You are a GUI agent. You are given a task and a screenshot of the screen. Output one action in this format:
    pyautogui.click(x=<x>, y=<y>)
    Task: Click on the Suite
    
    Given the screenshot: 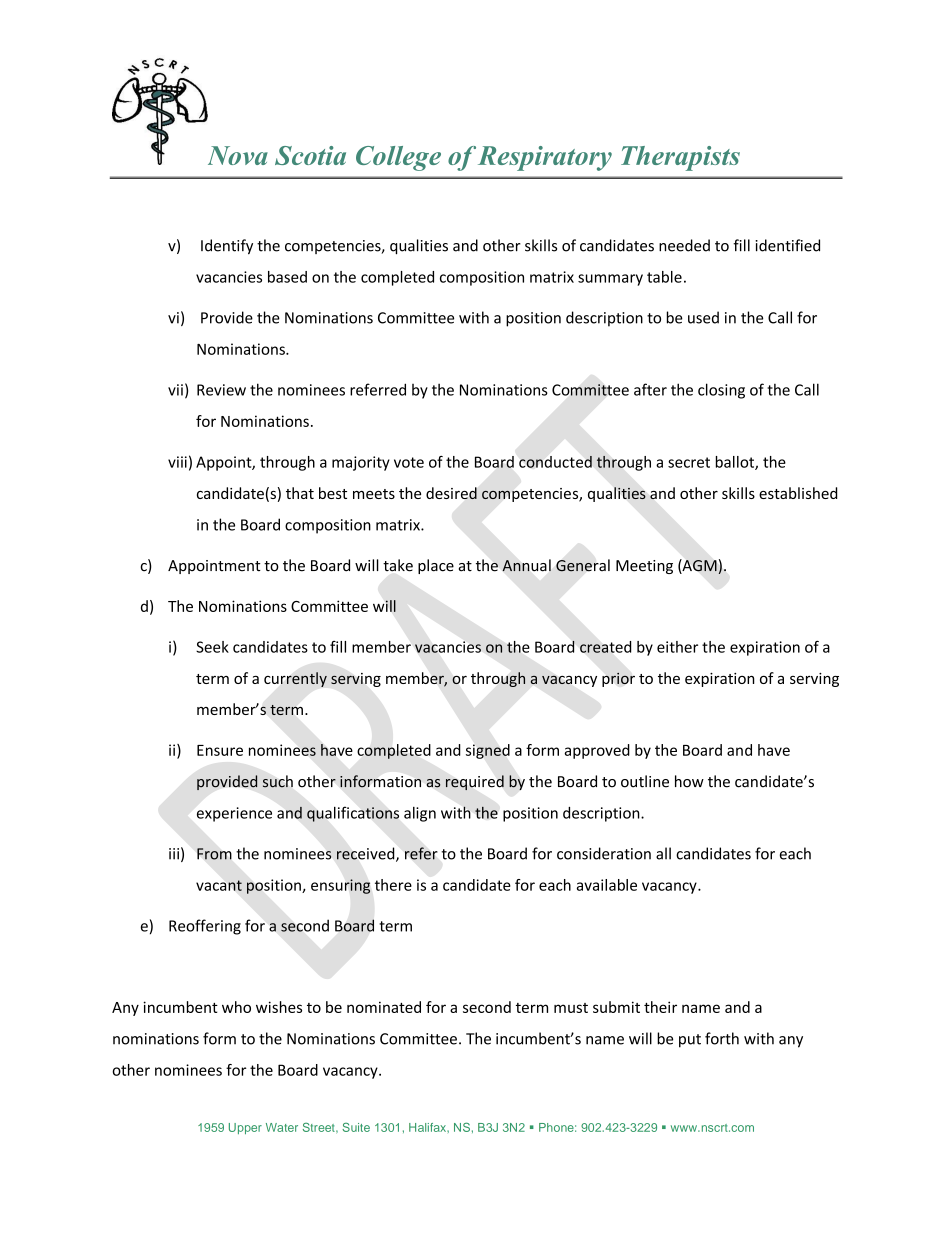 What is the action you would take?
    pyautogui.click(x=356, y=1127)
